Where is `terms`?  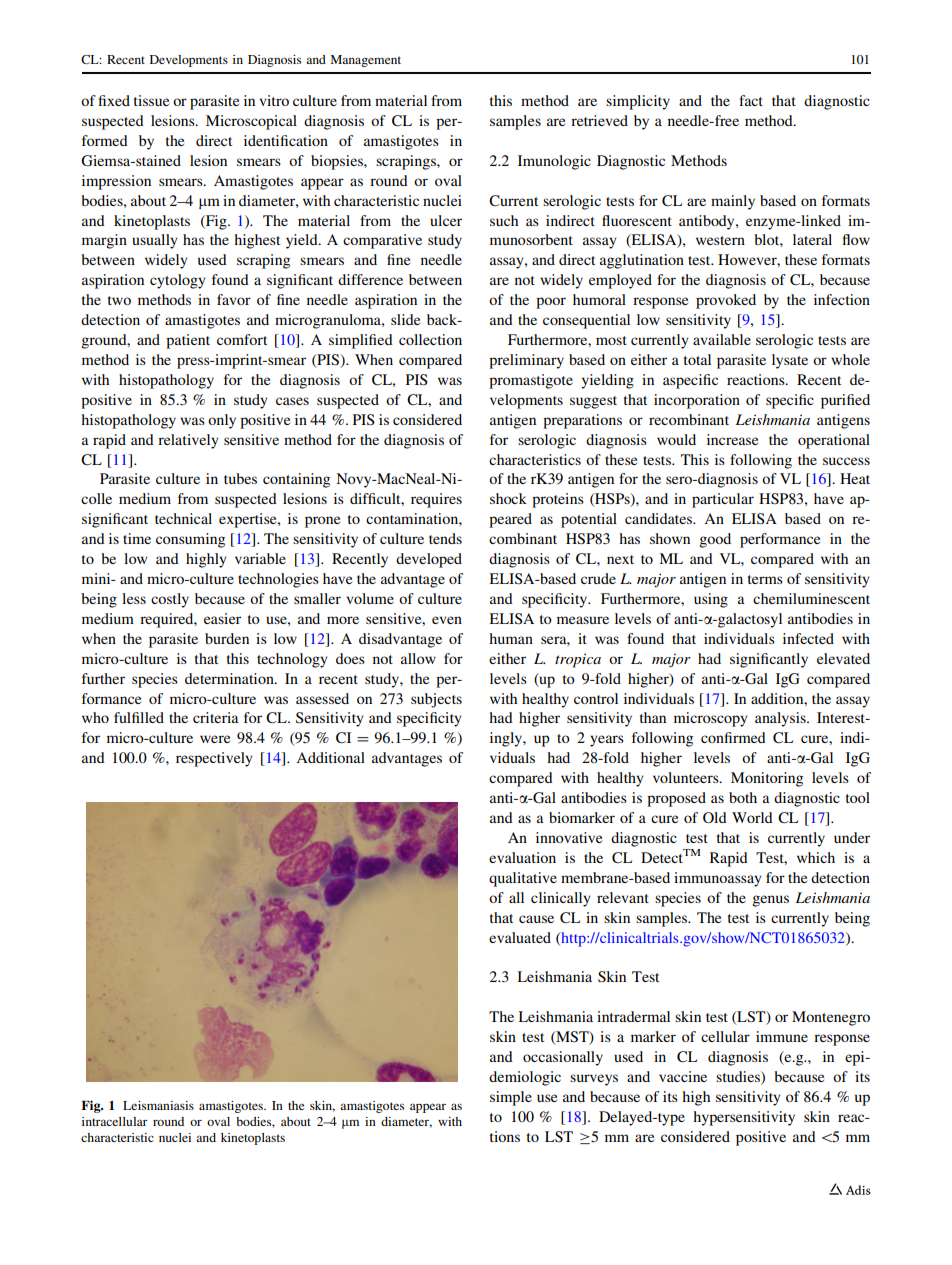 terms is located at coordinates (765, 579).
